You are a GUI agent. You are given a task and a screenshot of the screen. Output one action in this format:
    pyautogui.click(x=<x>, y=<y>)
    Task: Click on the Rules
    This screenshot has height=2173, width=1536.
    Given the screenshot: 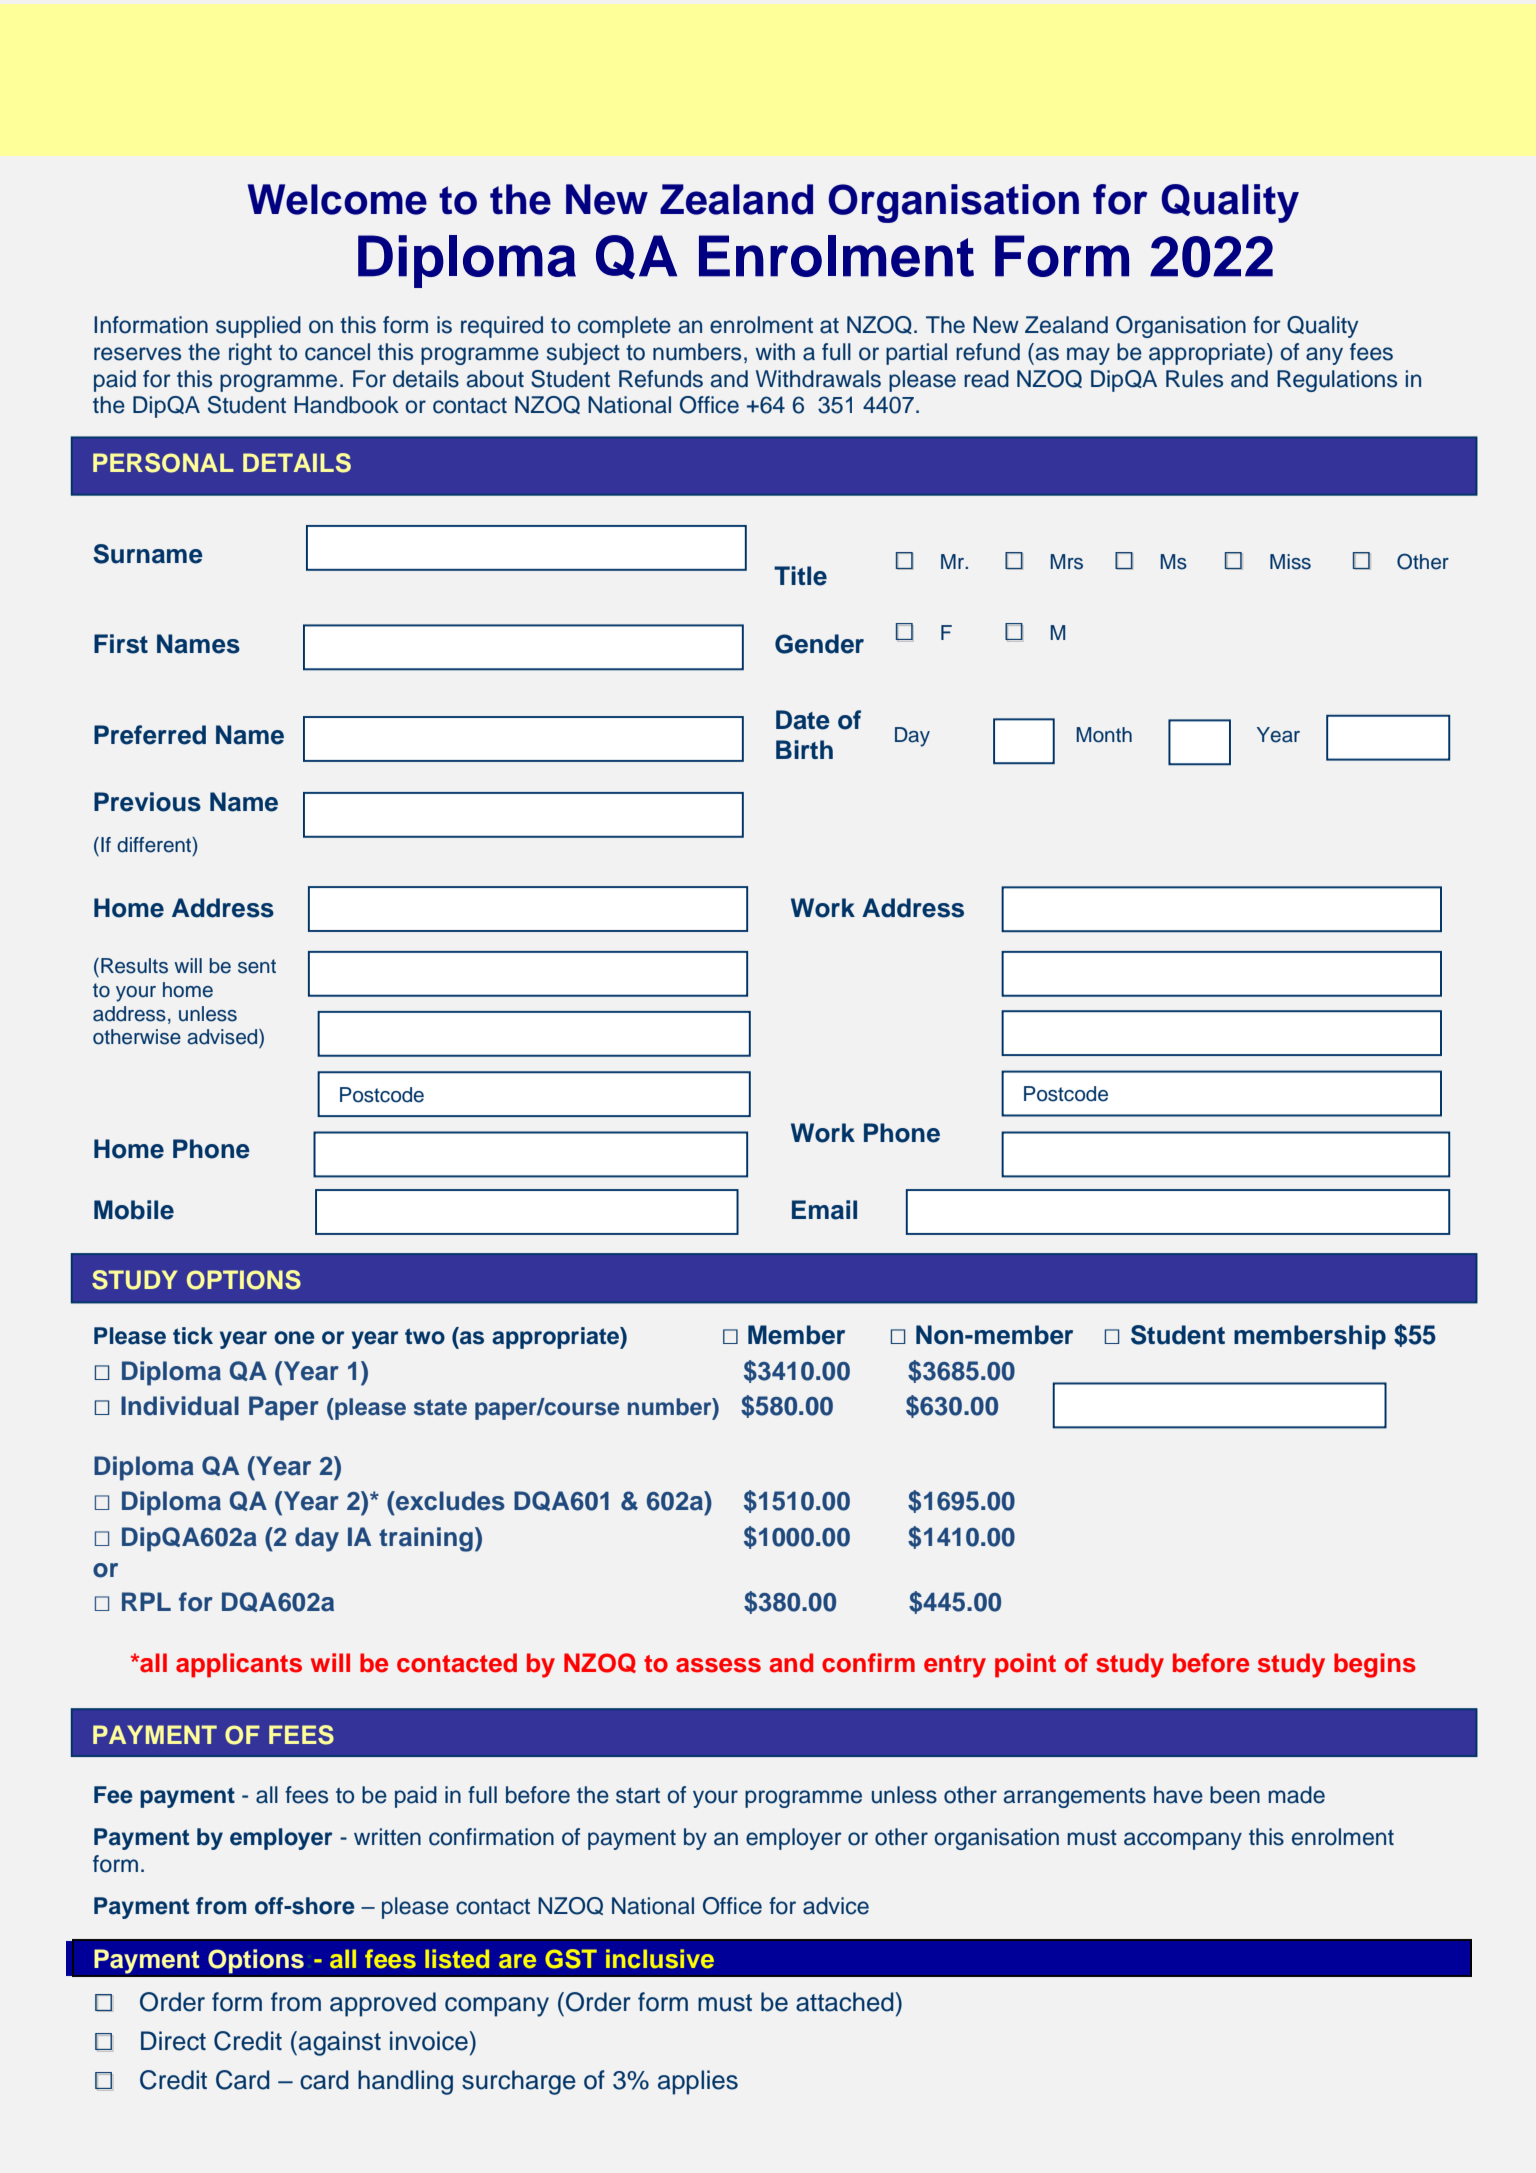 What is the action you would take?
    pyautogui.click(x=1194, y=379)
